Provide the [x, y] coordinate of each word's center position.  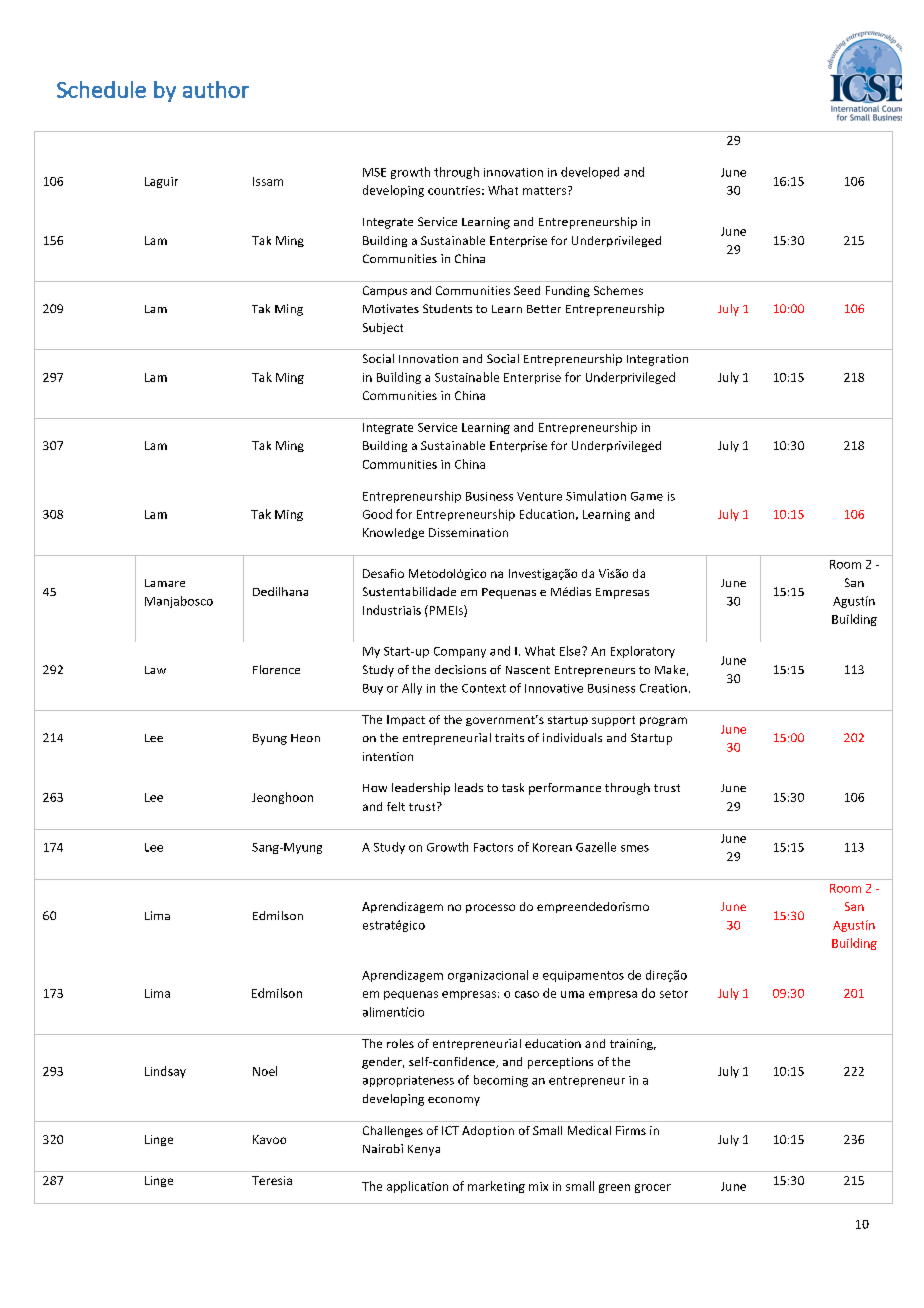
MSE [374, 172]
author [216, 89]
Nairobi [383, 1148]
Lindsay [165, 1072]
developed [590, 173]
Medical [589, 1130]
